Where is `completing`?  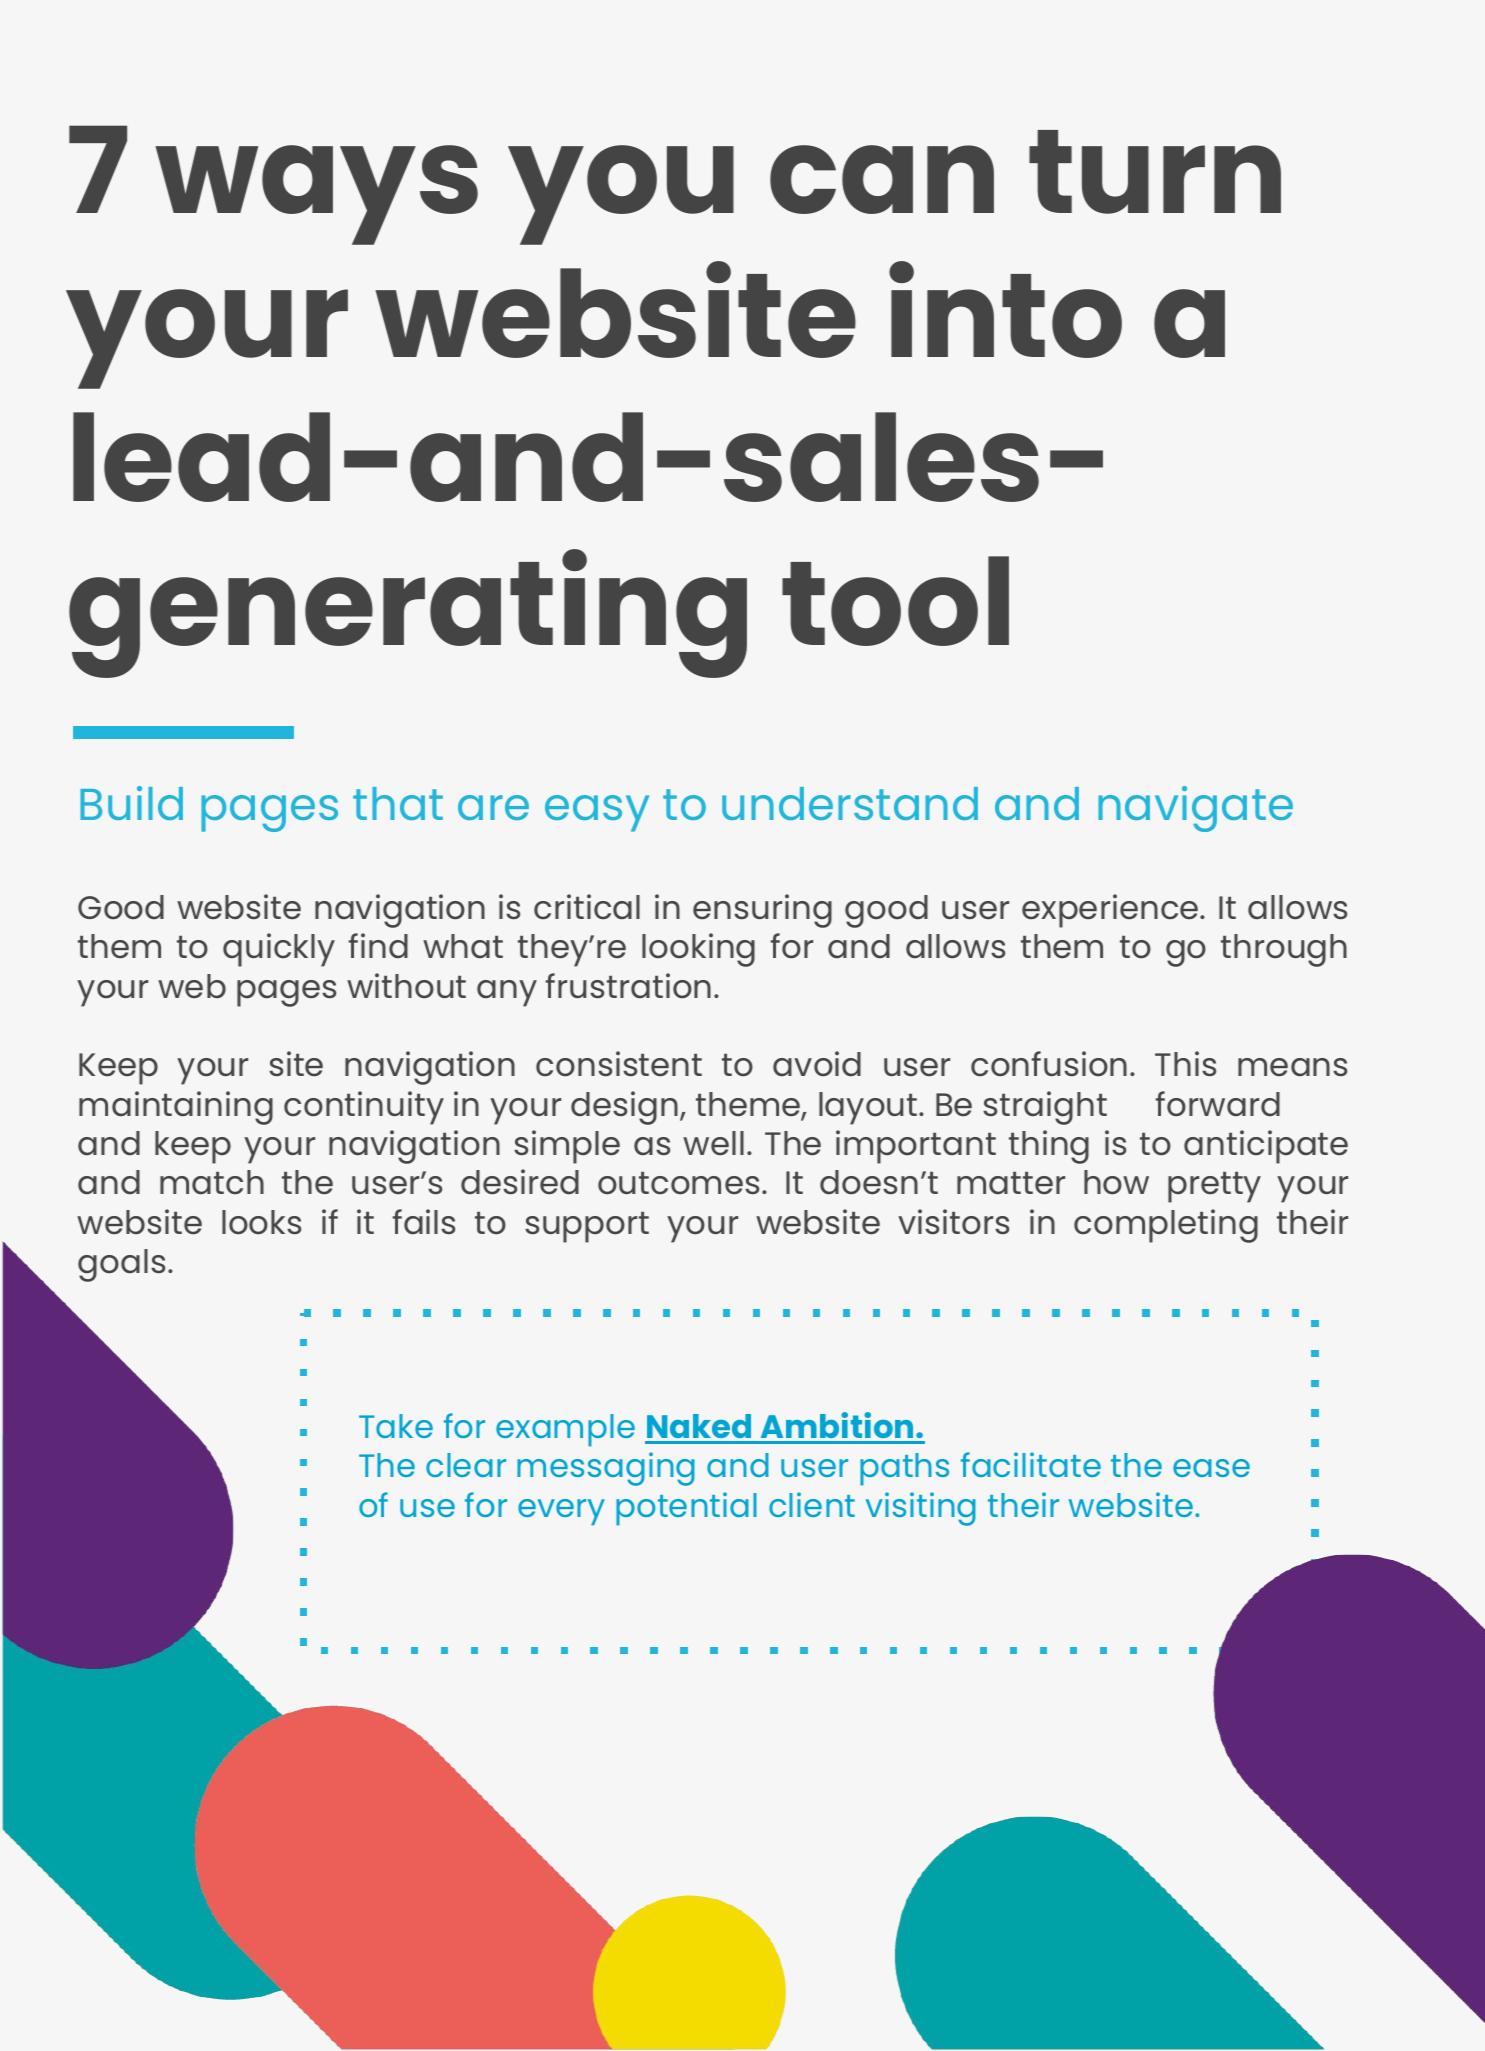 completing is located at coordinates (1166, 1226).
